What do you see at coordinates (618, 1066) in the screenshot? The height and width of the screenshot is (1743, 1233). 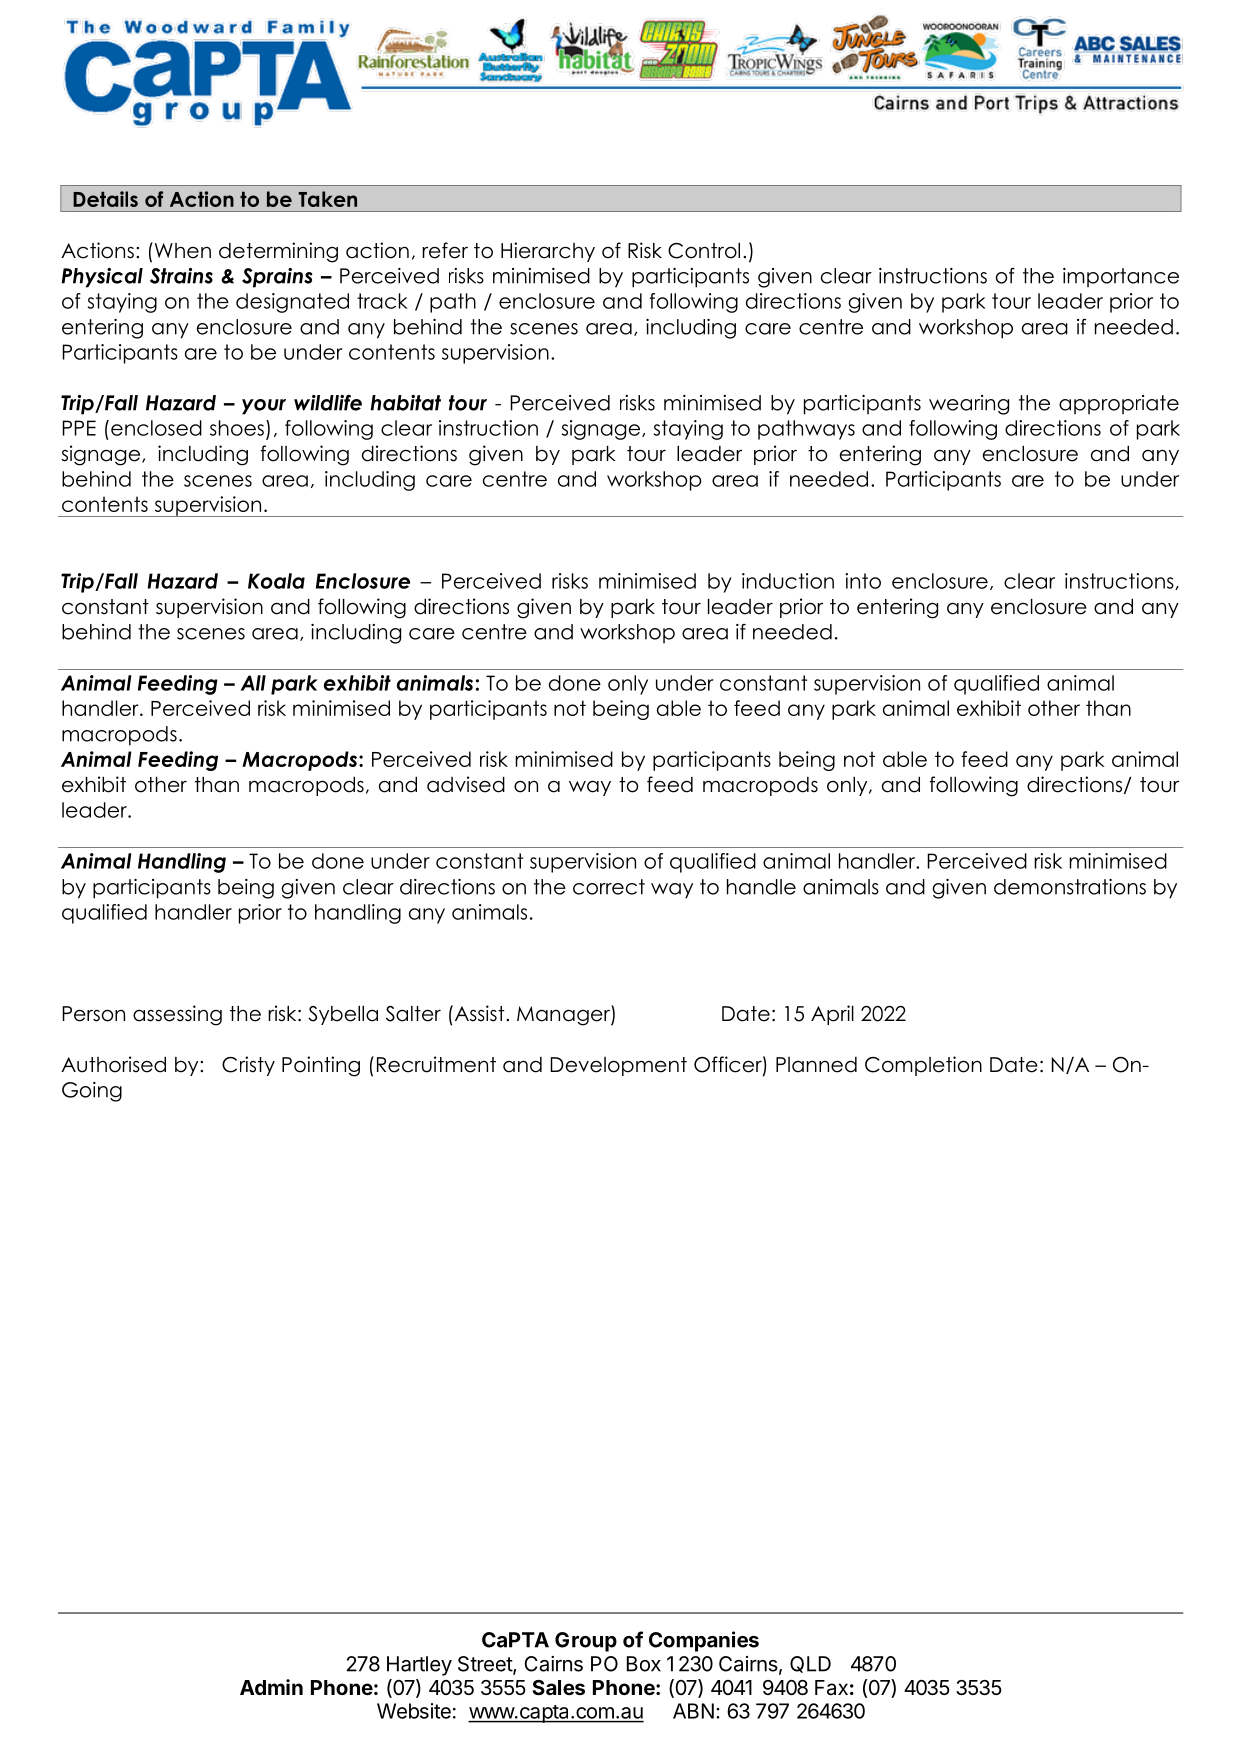 I see `Development` at bounding box center [618, 1066].
